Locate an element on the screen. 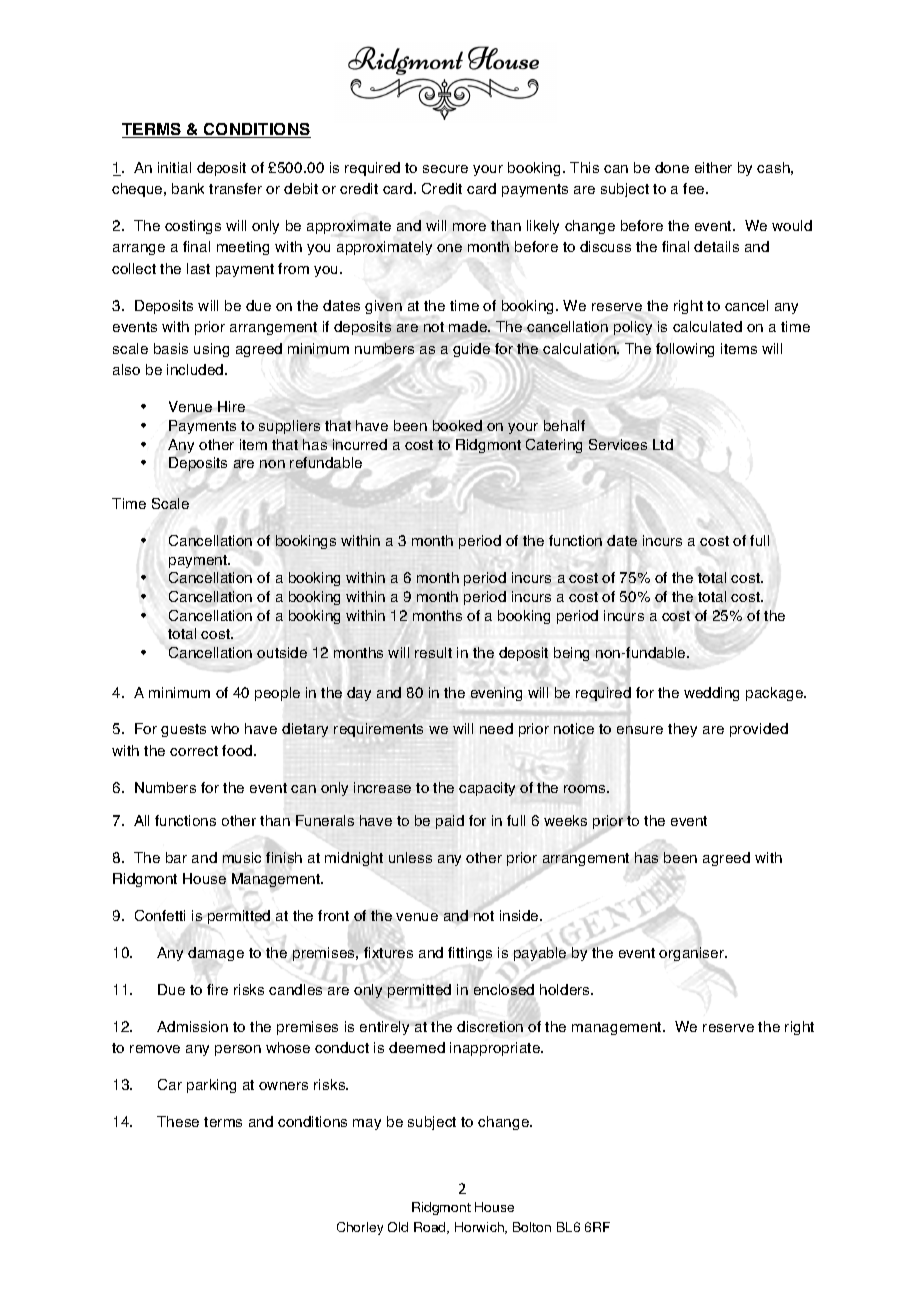  fee is located at coordinates (695, 188).
